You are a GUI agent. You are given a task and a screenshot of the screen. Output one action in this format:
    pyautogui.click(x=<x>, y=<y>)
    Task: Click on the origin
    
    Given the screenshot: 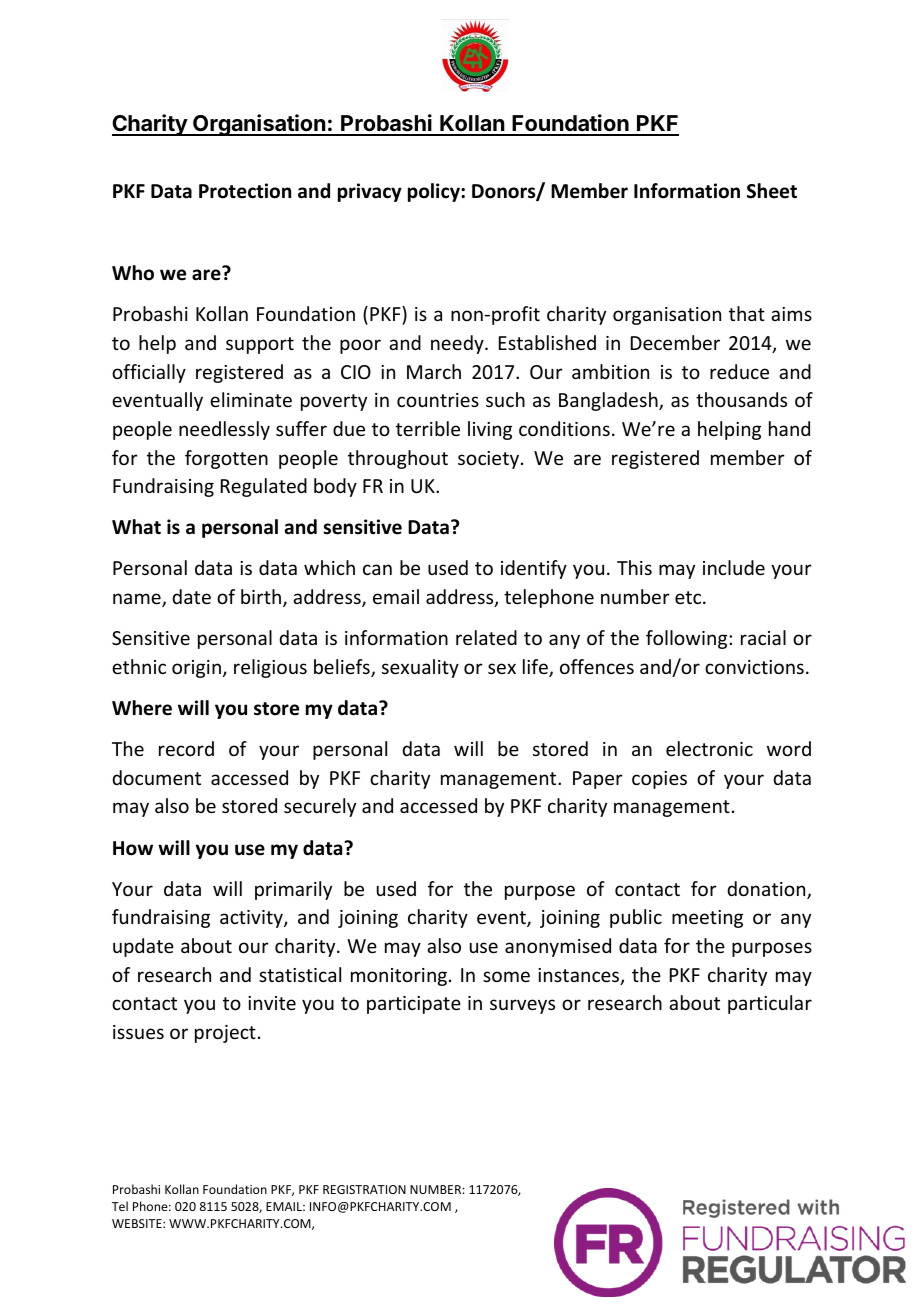 What is the action you would take?
    pyautogui.click(x=196, y=669)
